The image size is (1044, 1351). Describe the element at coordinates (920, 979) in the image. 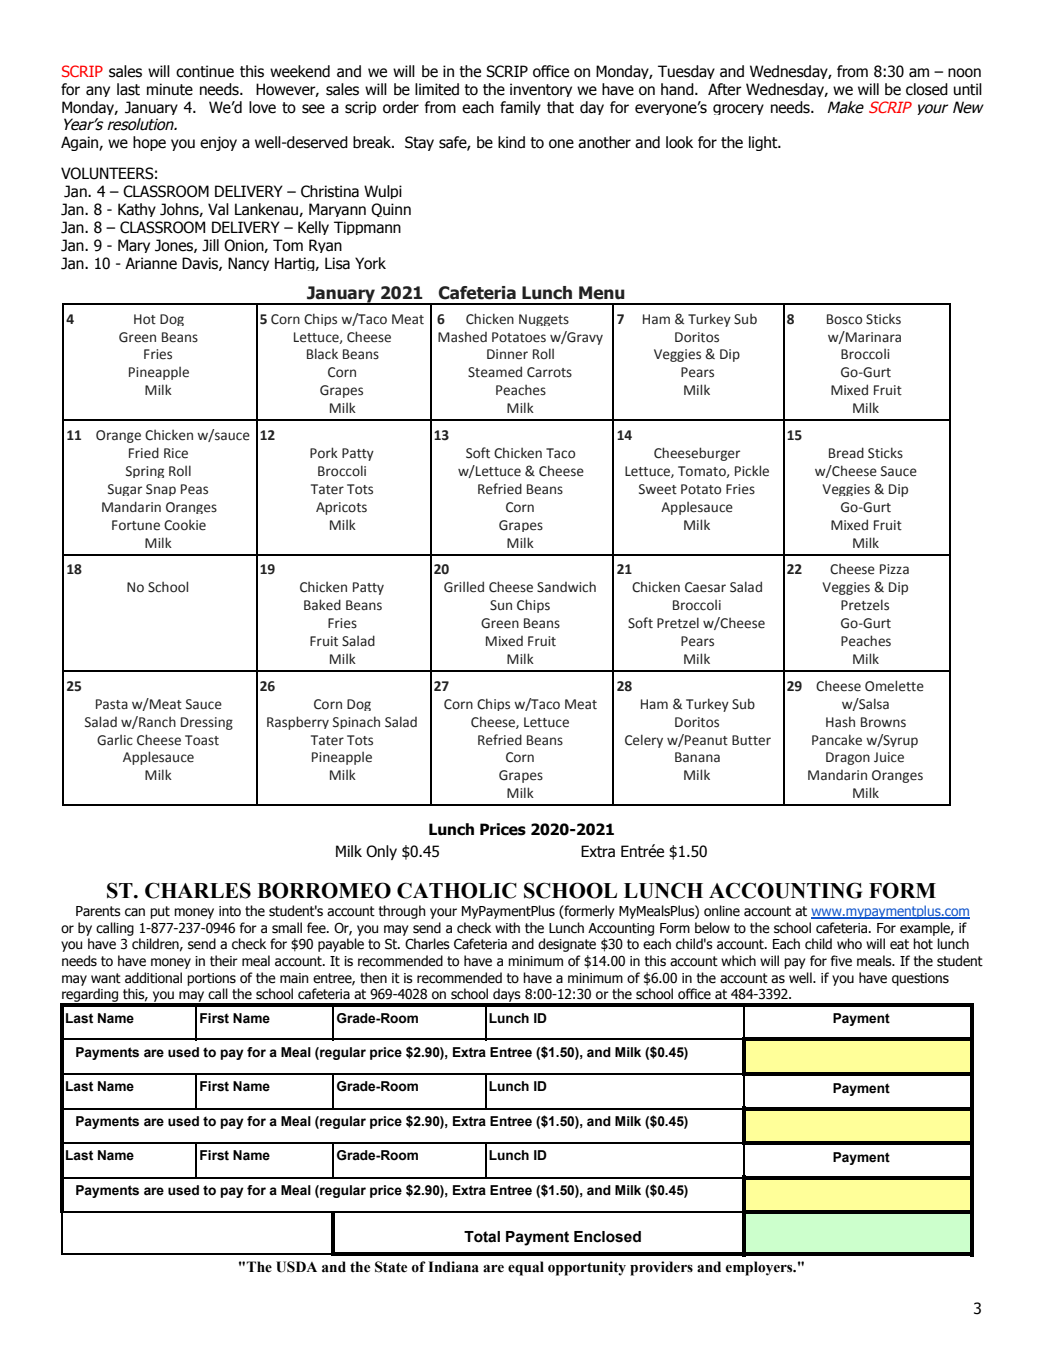

I see `questions` at that location.
